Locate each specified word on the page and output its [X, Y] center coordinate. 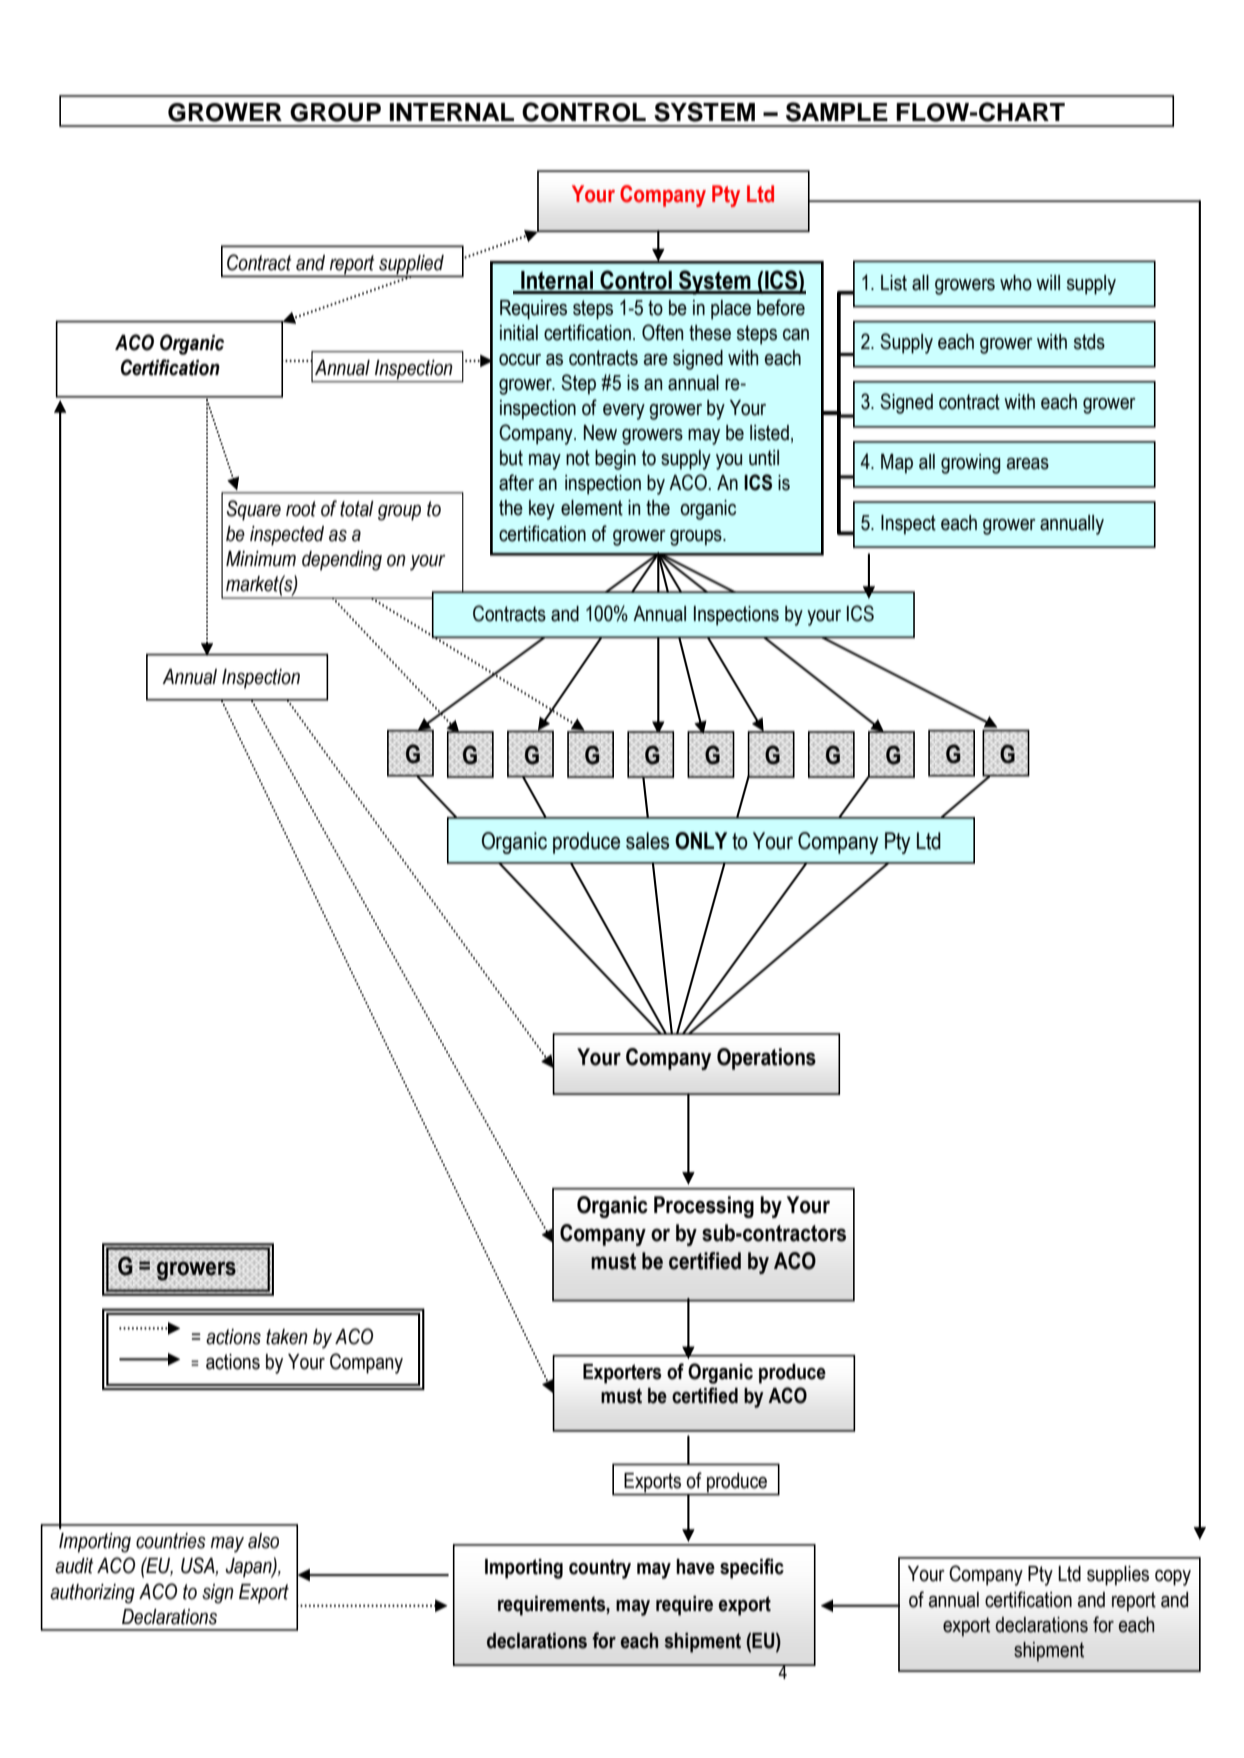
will [1048, 282]
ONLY [701, 841]
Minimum [261, 559]
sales [647, 841]
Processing [704, 1207]
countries [171, 1541]
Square [254, 510]
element [592, 508]
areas [1028, 464]
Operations [766, 1059]
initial [519, 333]
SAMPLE [837, 112]
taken [287, 1337]
